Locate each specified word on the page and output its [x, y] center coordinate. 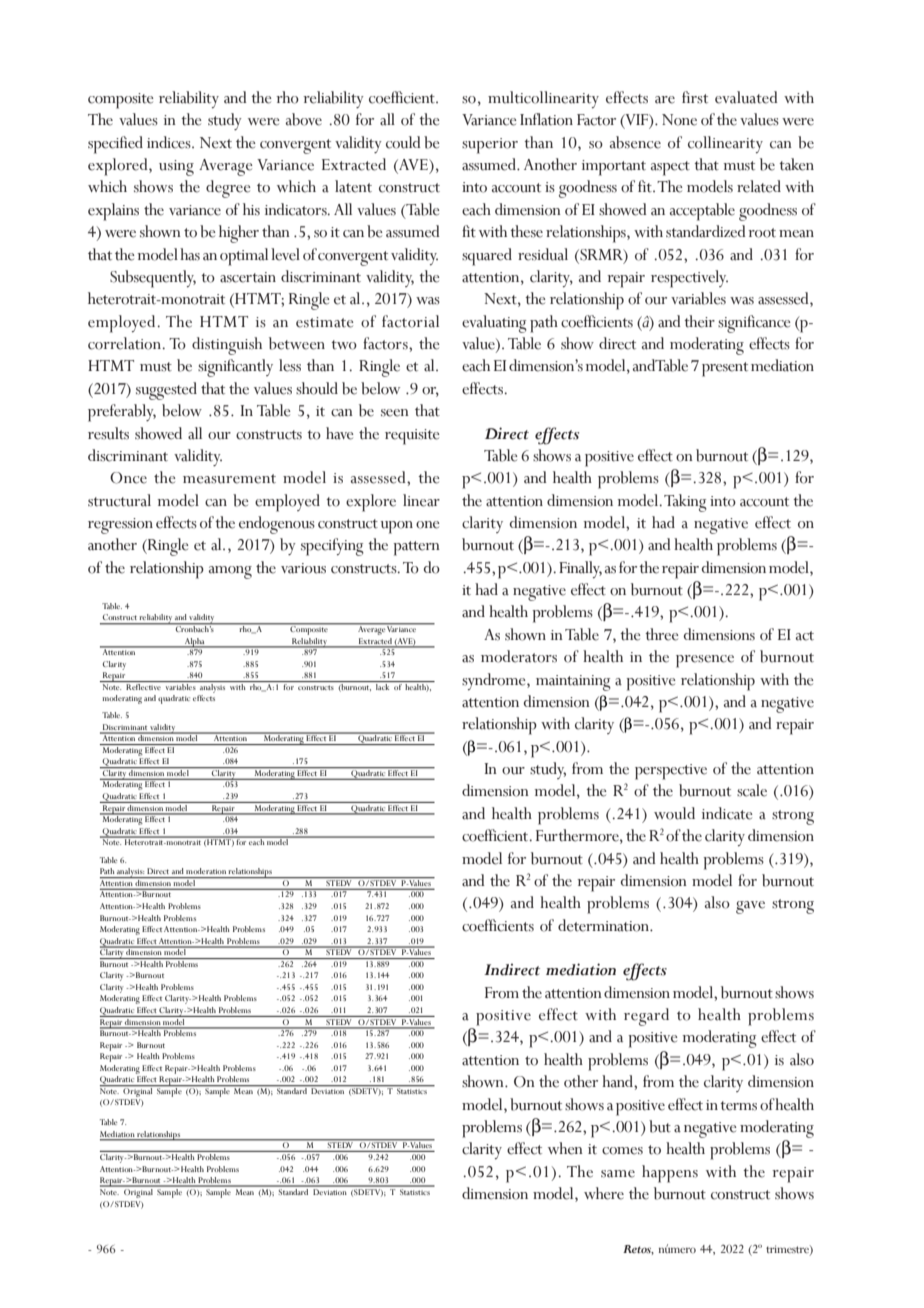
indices [170, 142]
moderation [206, 871]
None [679, 120]
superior [490, 146]
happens [670, 1174]
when [565, 1148]
